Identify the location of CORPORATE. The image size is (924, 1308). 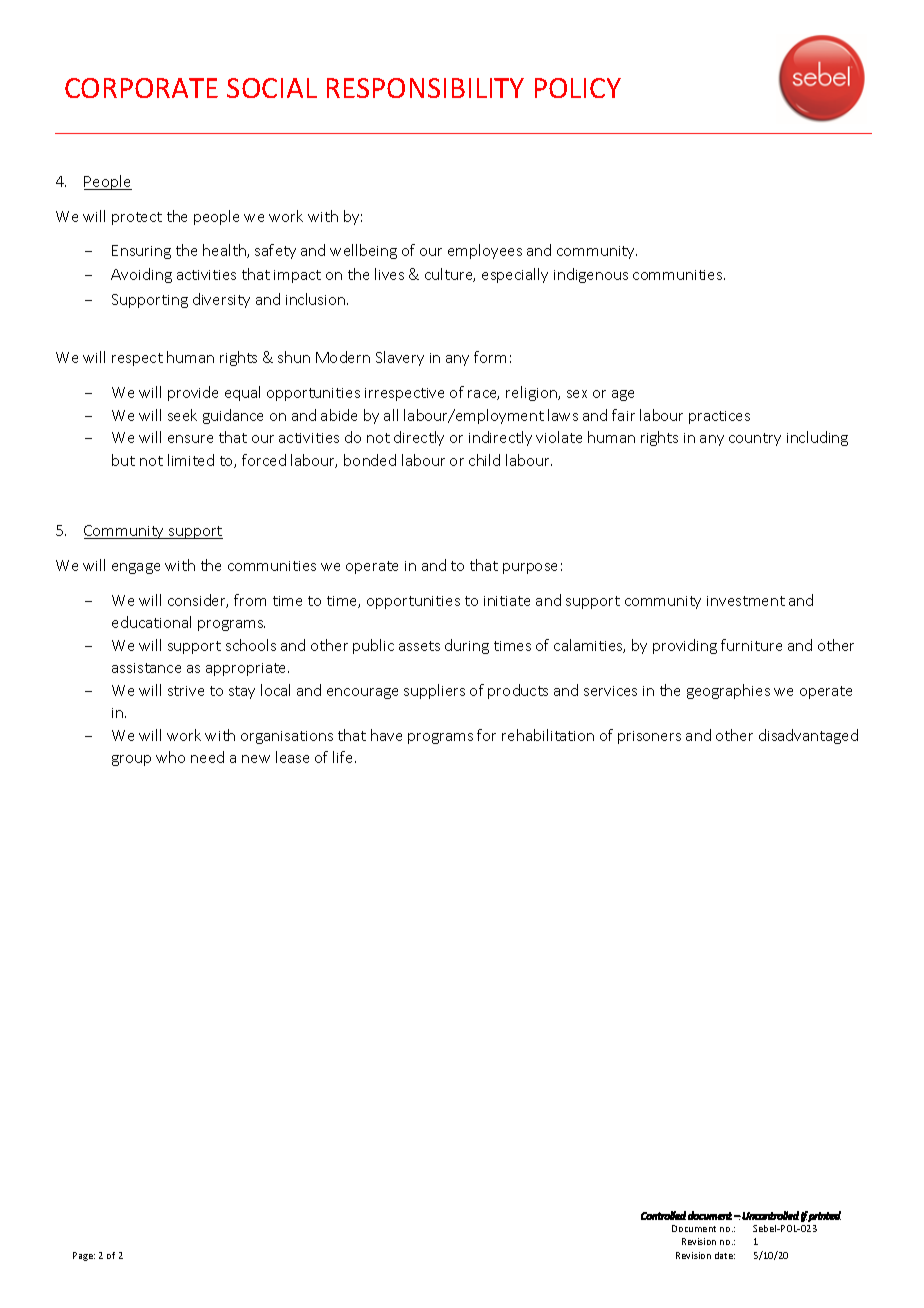
(141, 88).
